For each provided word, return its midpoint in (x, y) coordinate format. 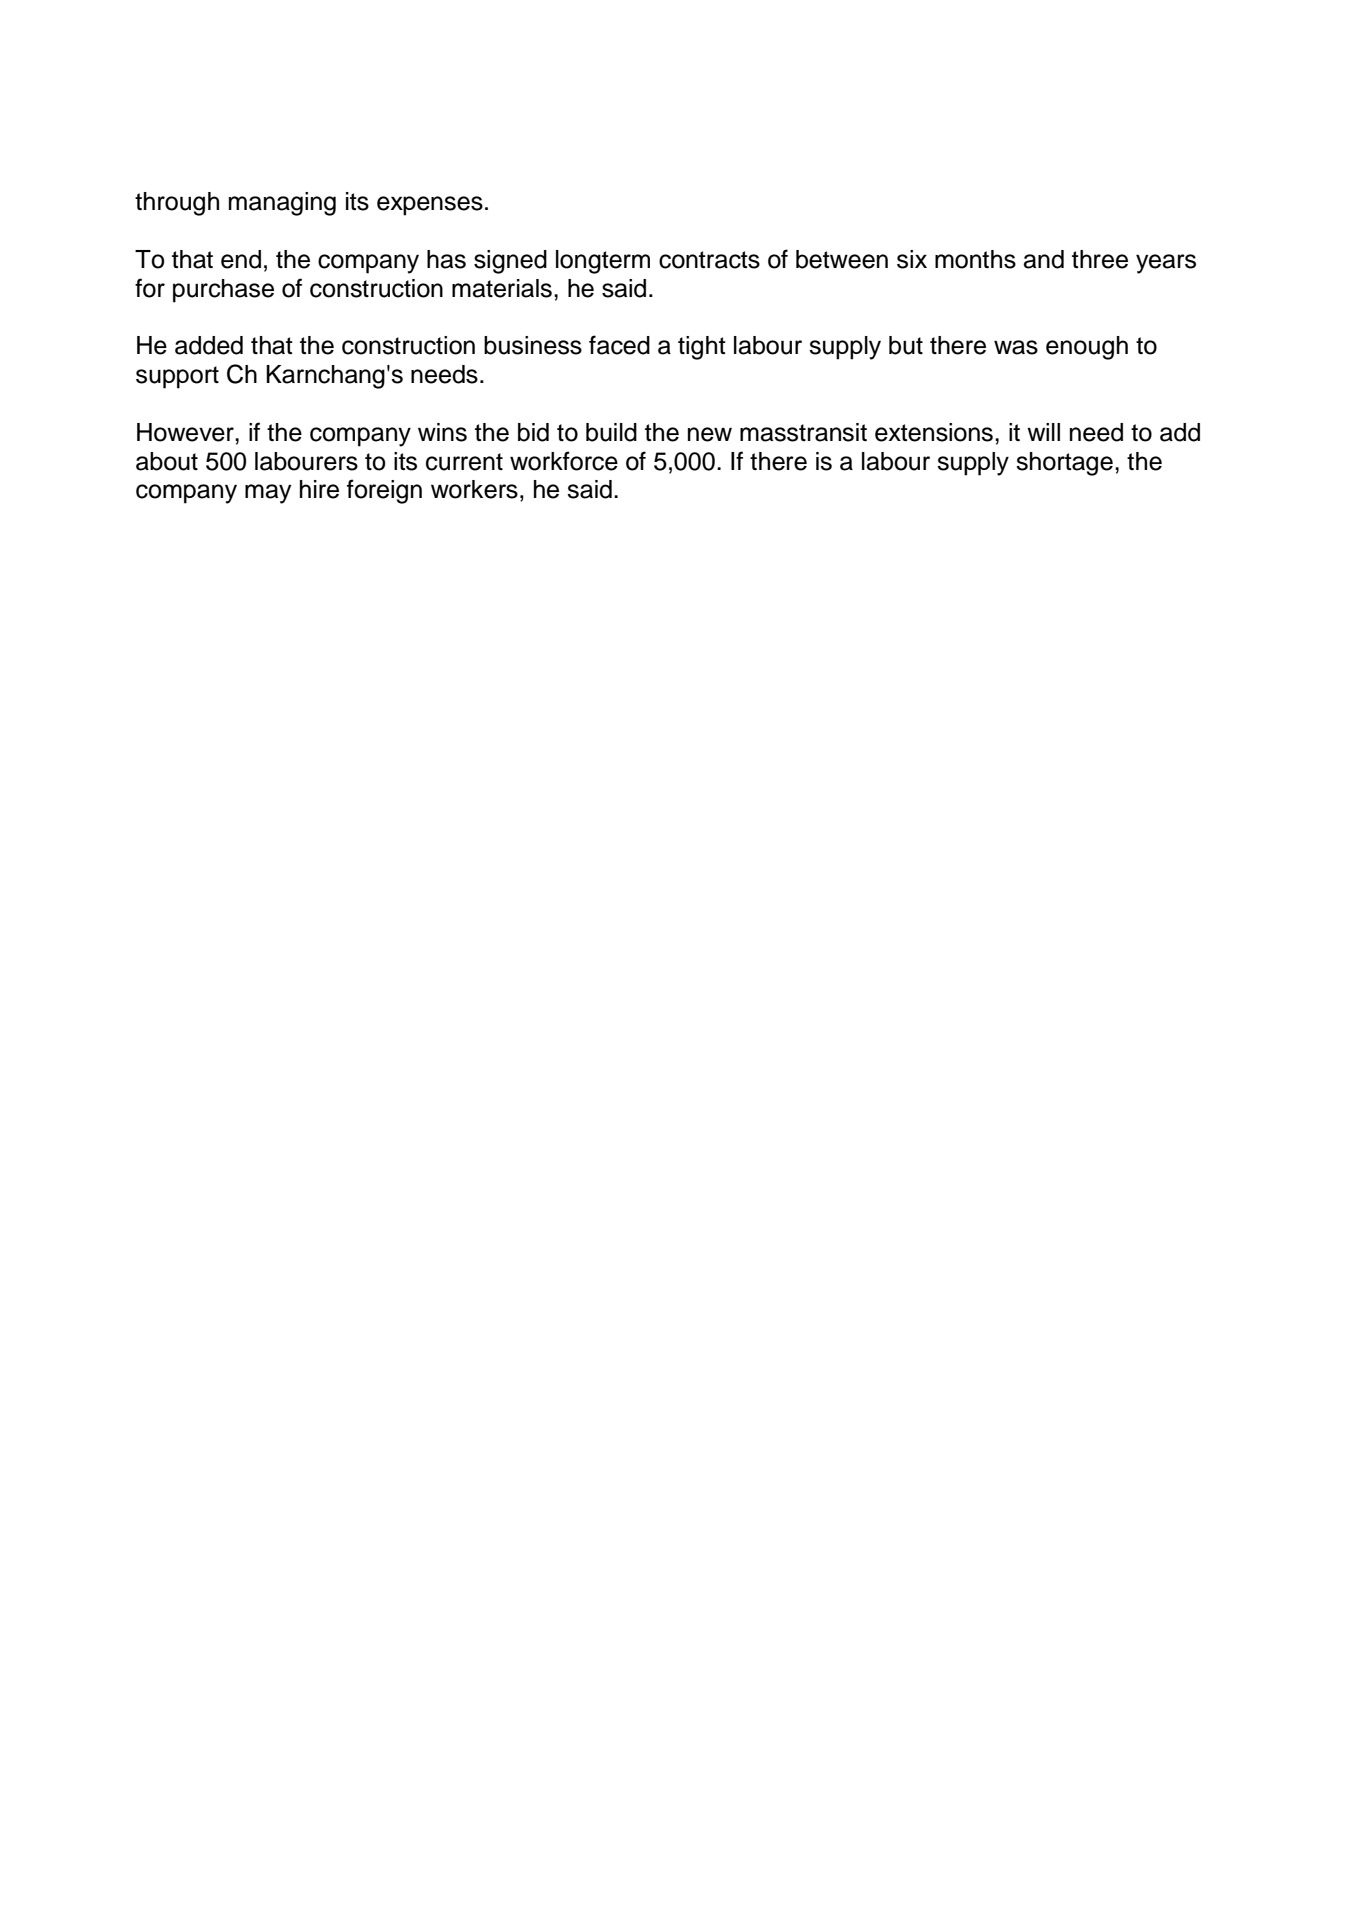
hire (319, 489)
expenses (430, 206)
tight (702, 348)
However (186, 432)
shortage (1064, 464)
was (1016, 347)
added (209, 345)
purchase (223, 291)
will (1043, 432)
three (1100, 259)
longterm (603, 262)
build (611, 432)
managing (282, 204)
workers (474, 489)
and (1044, 259)
